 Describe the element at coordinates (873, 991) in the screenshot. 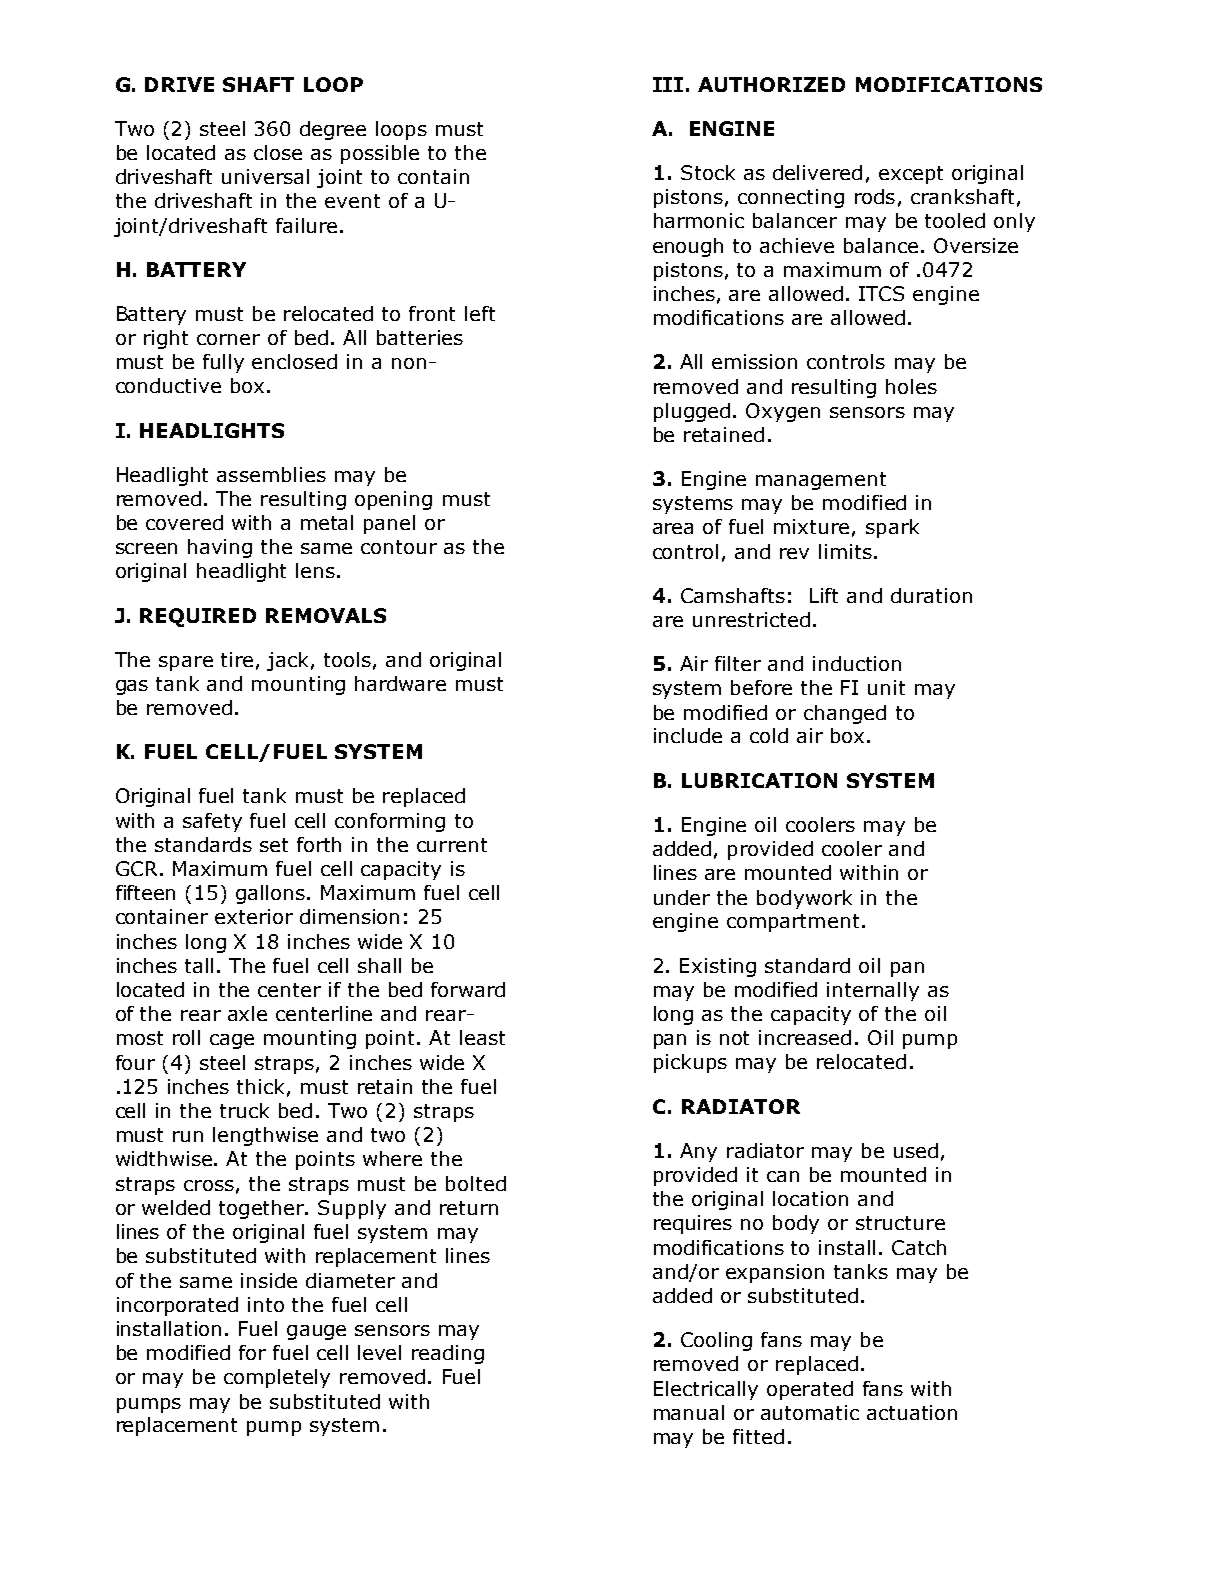

I see `internally` at that location.
